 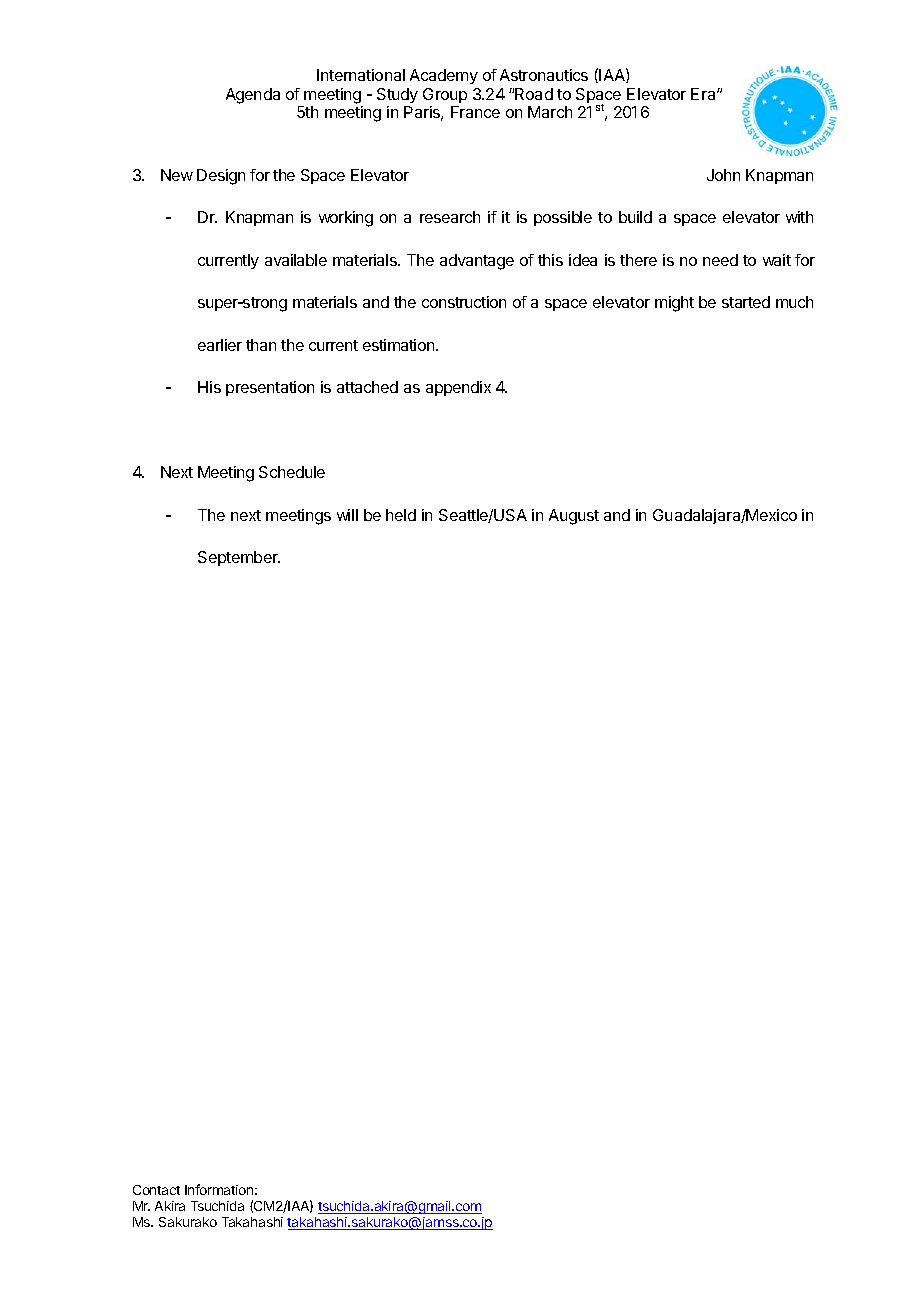 I want to click on Agenda, so click(x=253, y=96).
